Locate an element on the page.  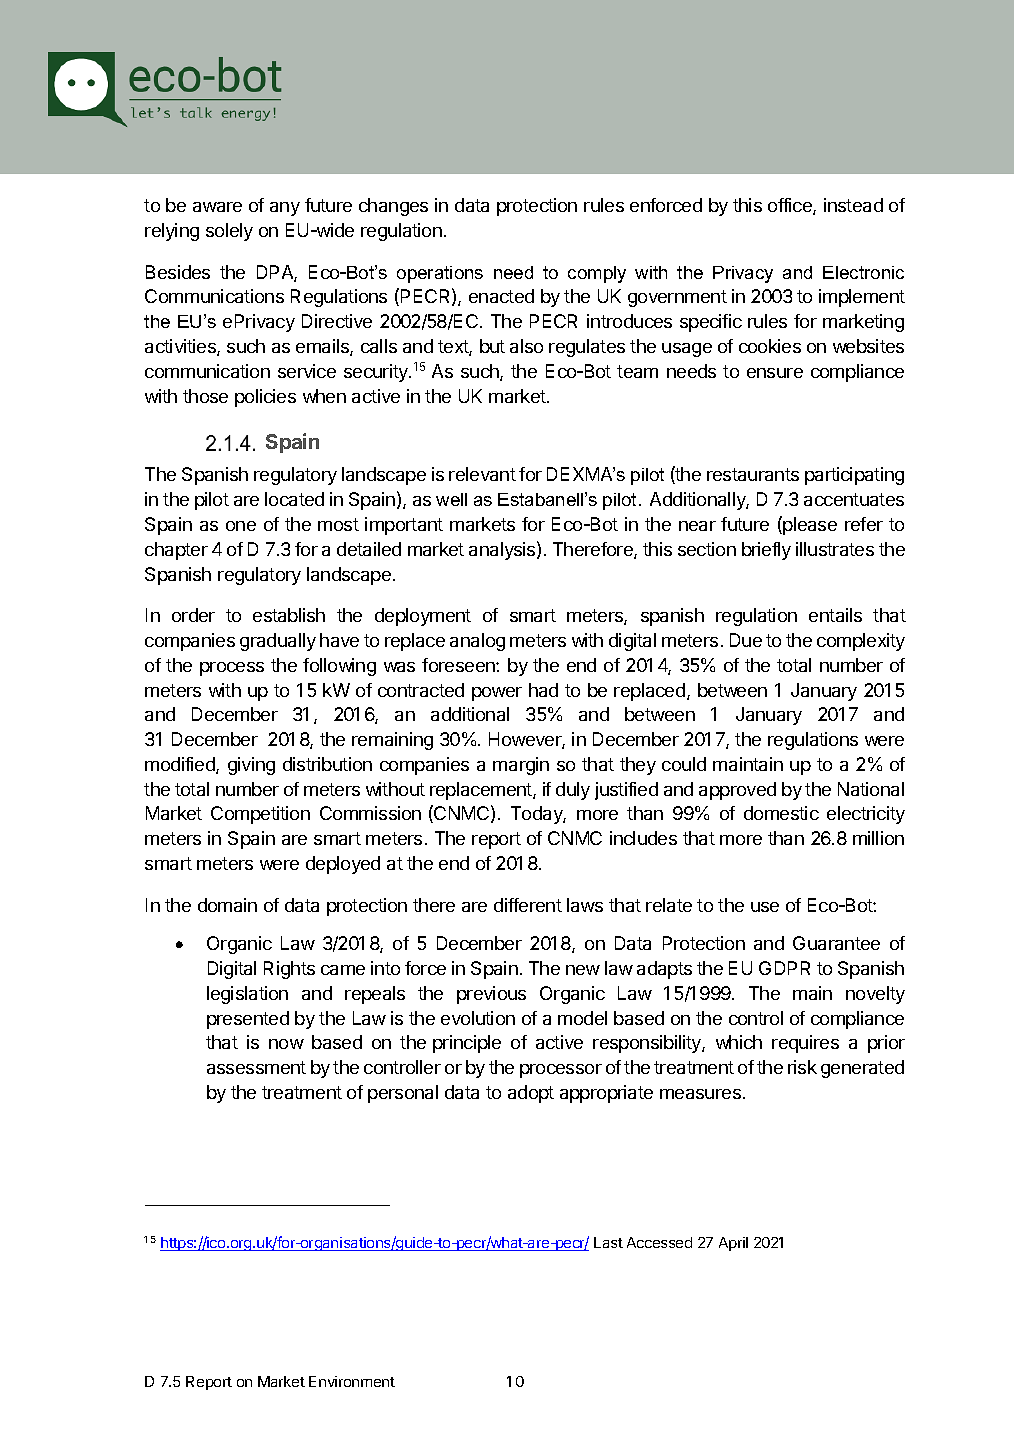
enacted is located at coordinates (501, 296).
